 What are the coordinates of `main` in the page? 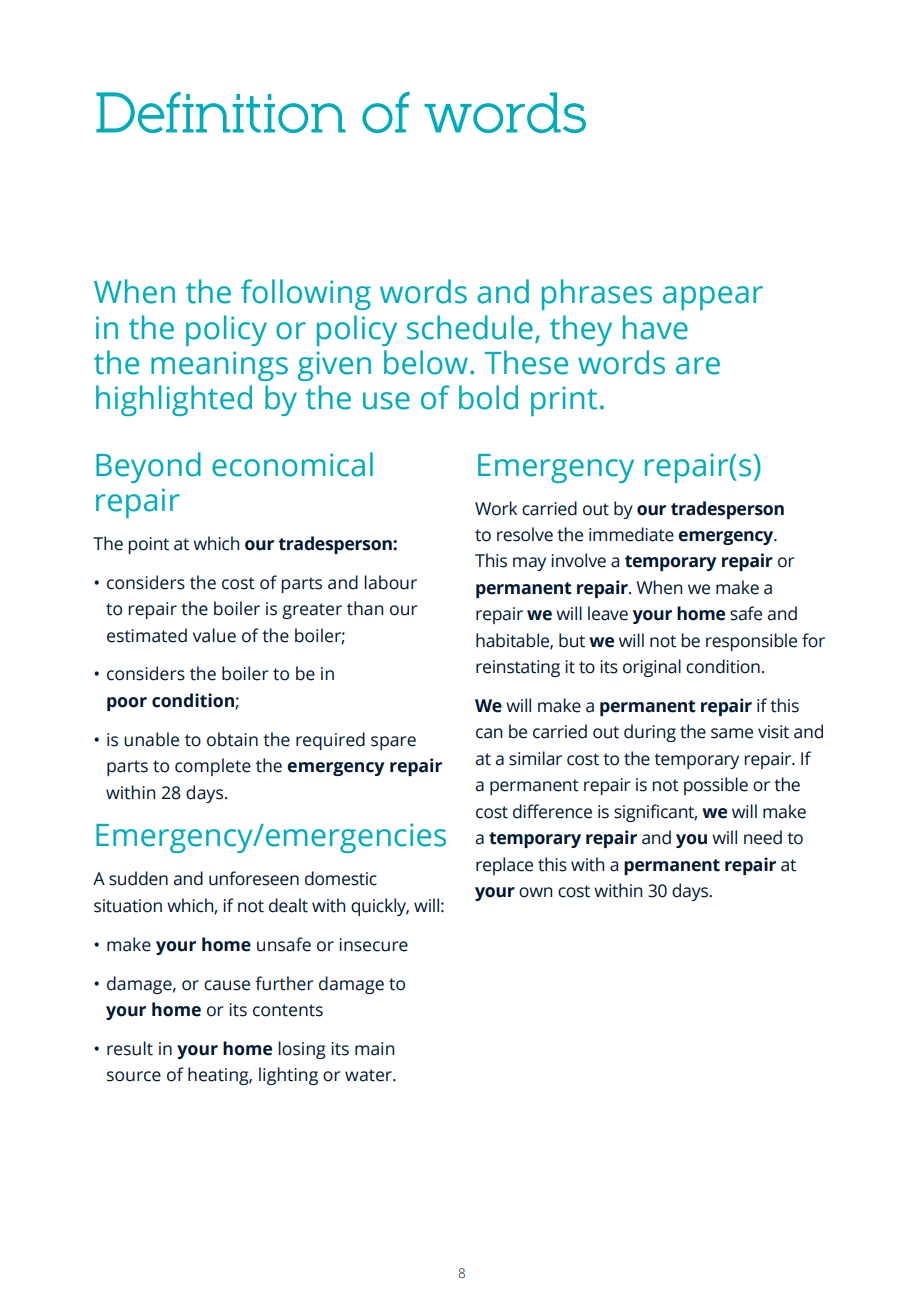 It's located at (374, 1049).
